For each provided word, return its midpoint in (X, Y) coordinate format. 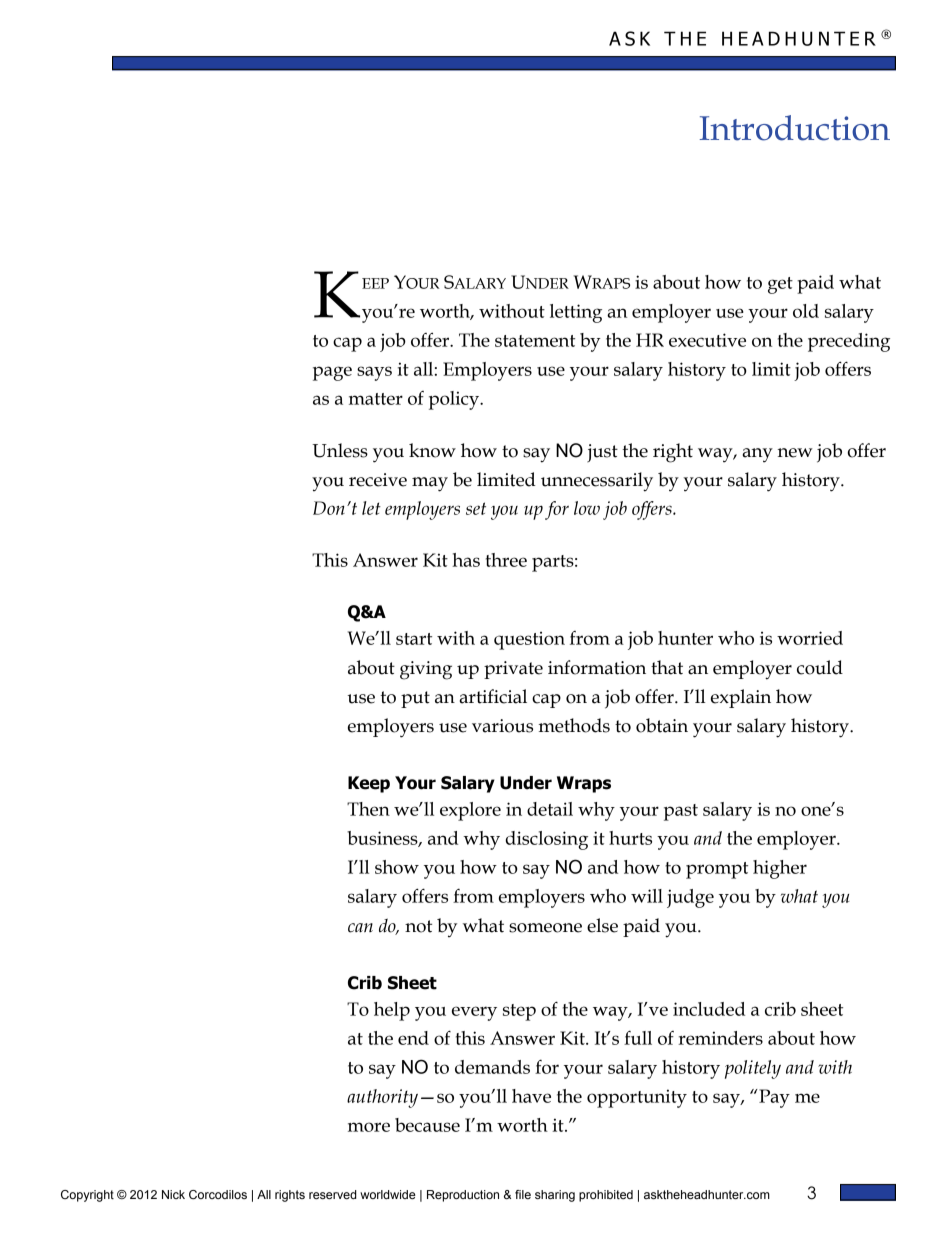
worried (810, 638)
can (360, 928)
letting (576, 313)
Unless (340, 450)
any (758, 455)
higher (780, 869)
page (332, 373)
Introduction (795, 128)
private (513, 670)
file (523, 1194)
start (414, 639)
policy (455, 400)
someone (545, 928)
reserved (333, 1194)
